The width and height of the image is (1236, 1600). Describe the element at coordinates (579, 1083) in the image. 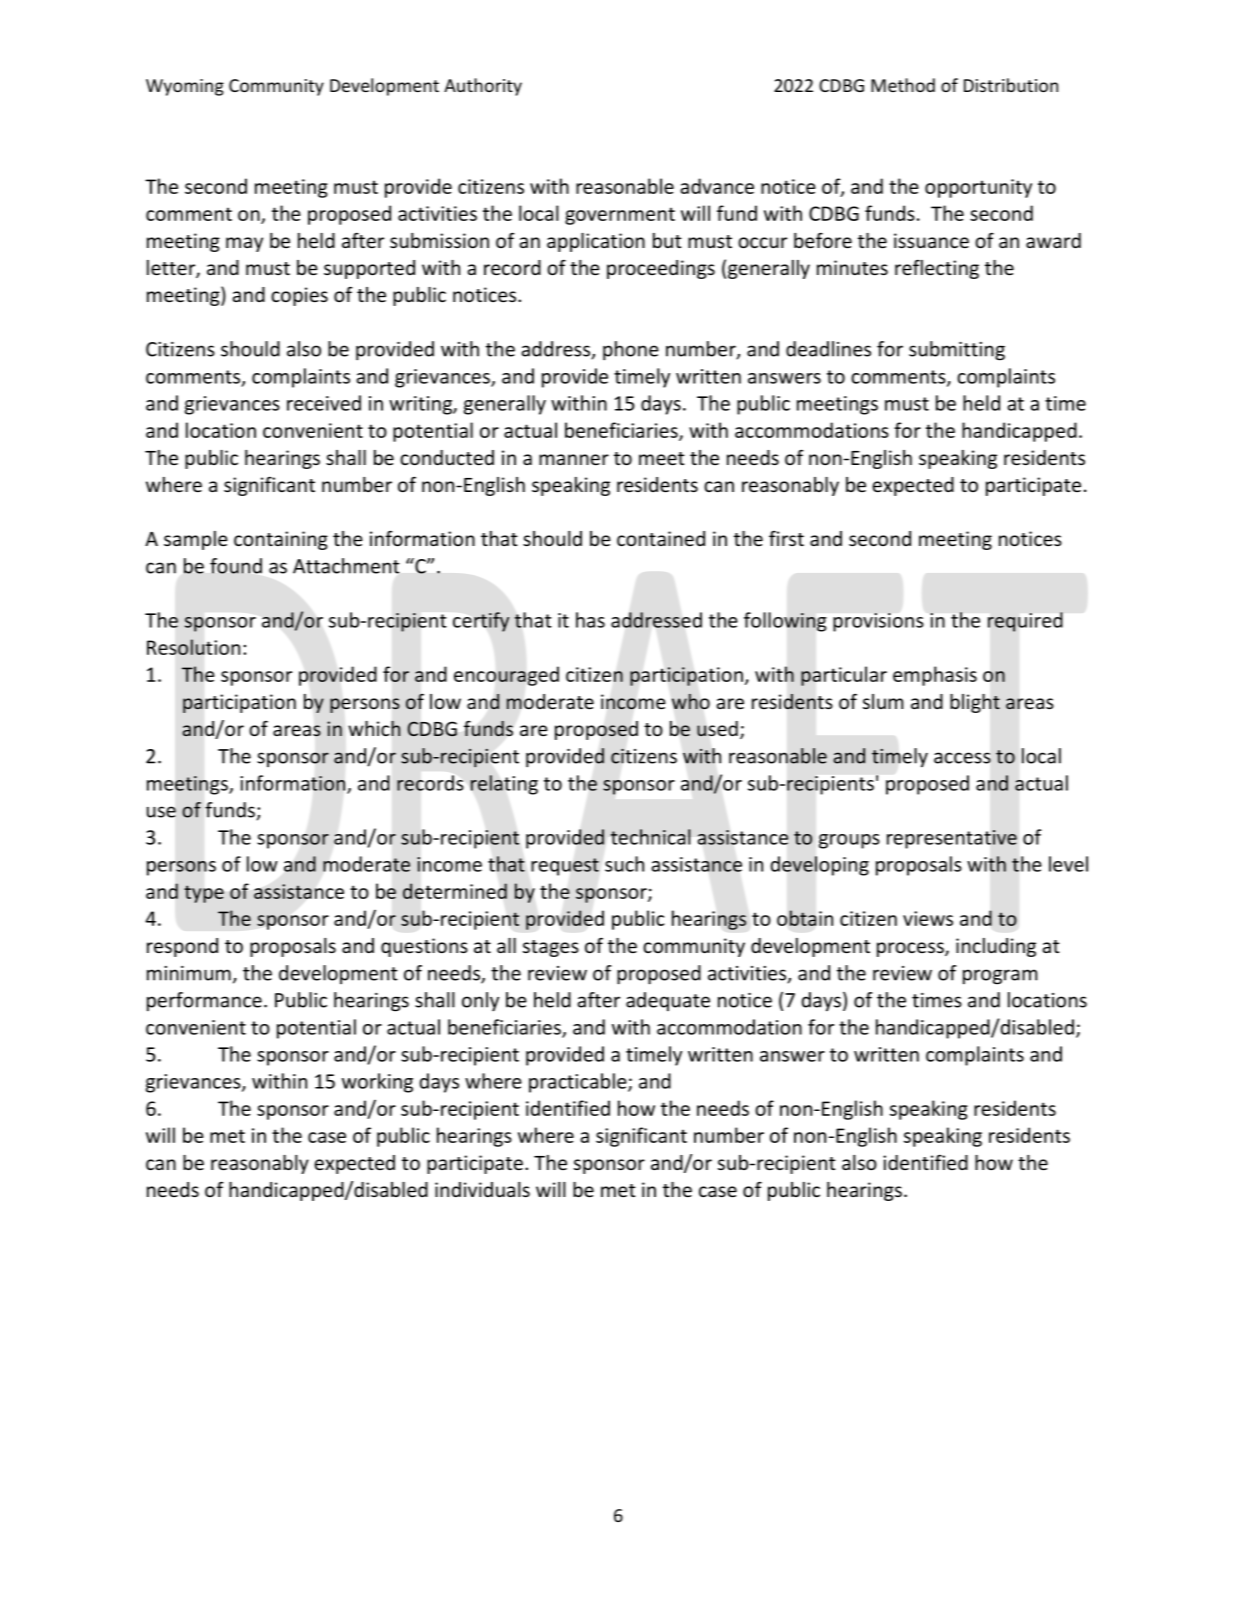

I see `practicable` at that location.
